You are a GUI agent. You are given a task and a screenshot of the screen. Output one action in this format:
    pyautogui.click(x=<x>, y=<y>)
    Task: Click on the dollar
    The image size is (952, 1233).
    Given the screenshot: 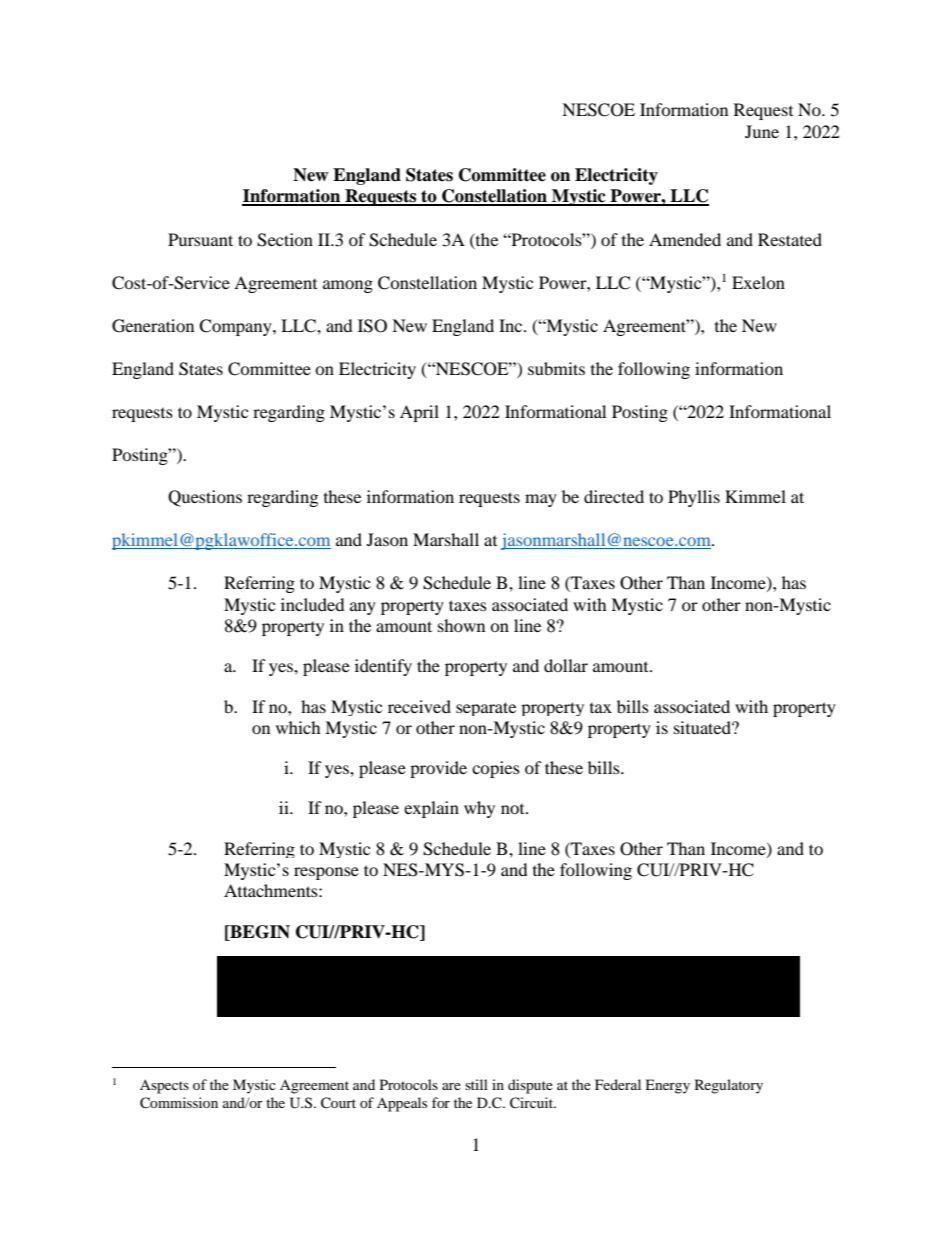 What is the action you would take?
    pyautogui.click(x=566, y=665)
